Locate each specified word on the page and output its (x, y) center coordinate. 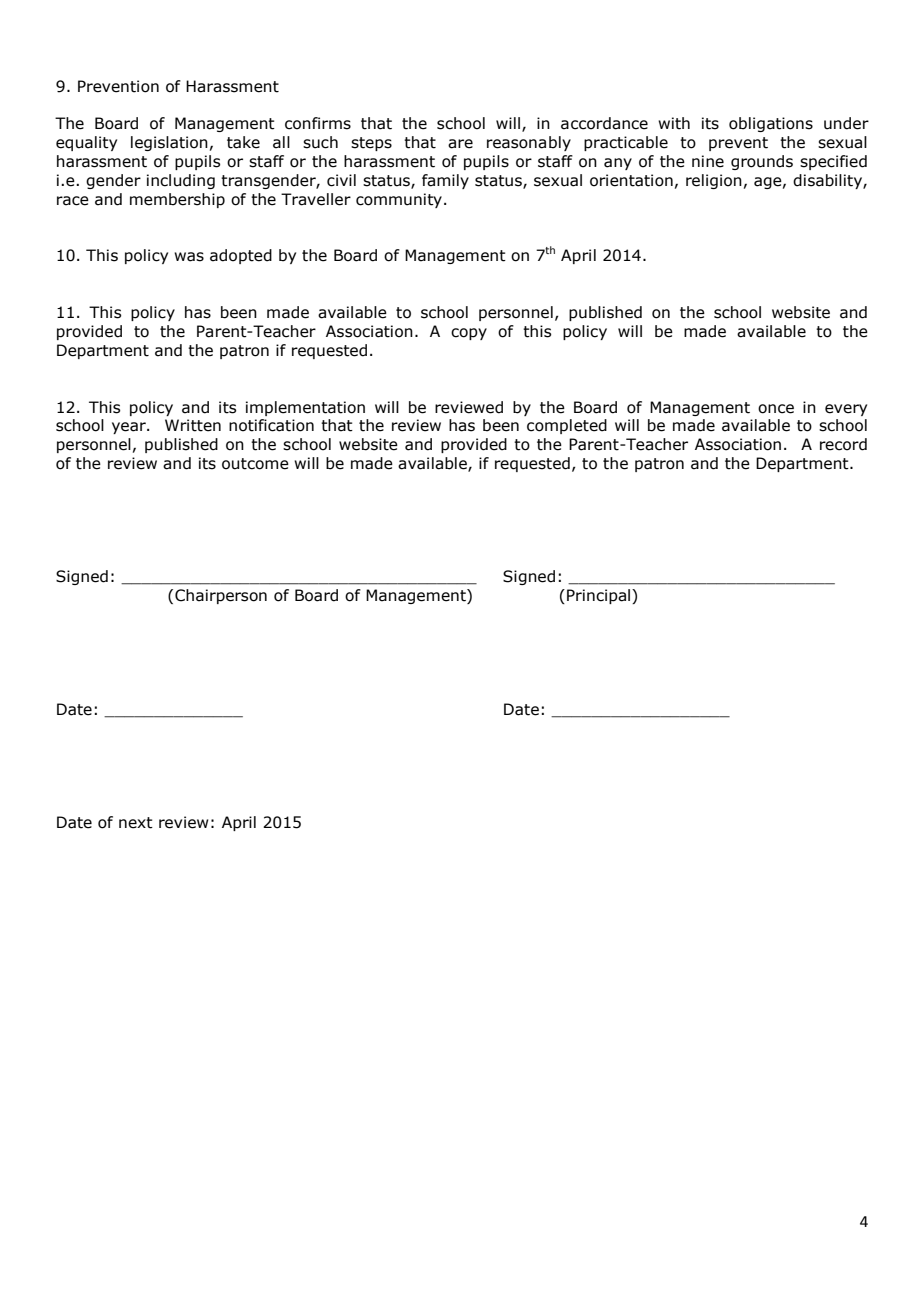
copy (469, 334)
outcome (255, 464)
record (843, 444)
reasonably (529, 143)
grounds (762, 162)
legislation (169, 143)
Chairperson (221, 596)
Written (193, 425)
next (136, 823)
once (776, 409)
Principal (598, 596)
